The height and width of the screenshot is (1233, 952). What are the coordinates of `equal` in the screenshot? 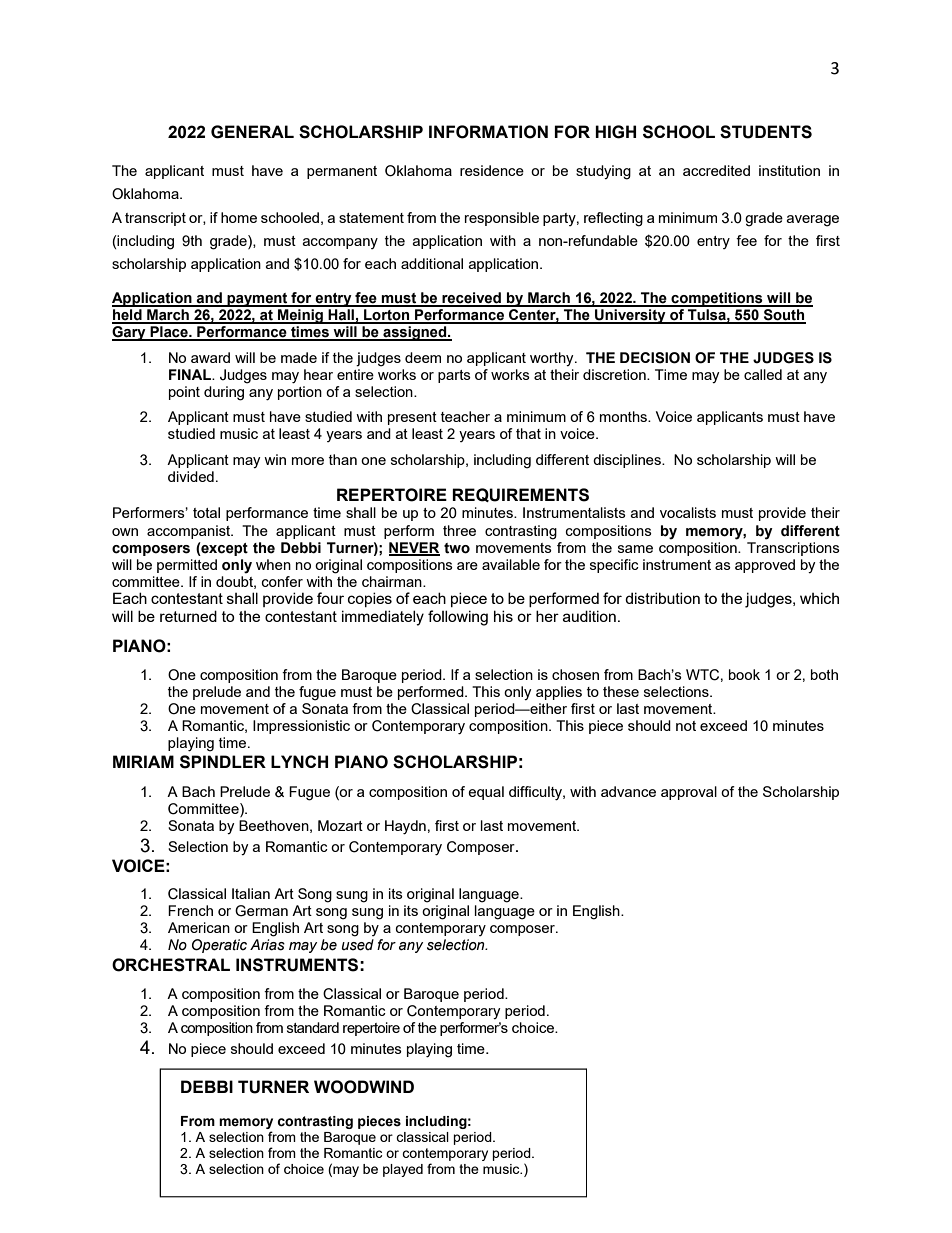 It's located at (486, 793).
